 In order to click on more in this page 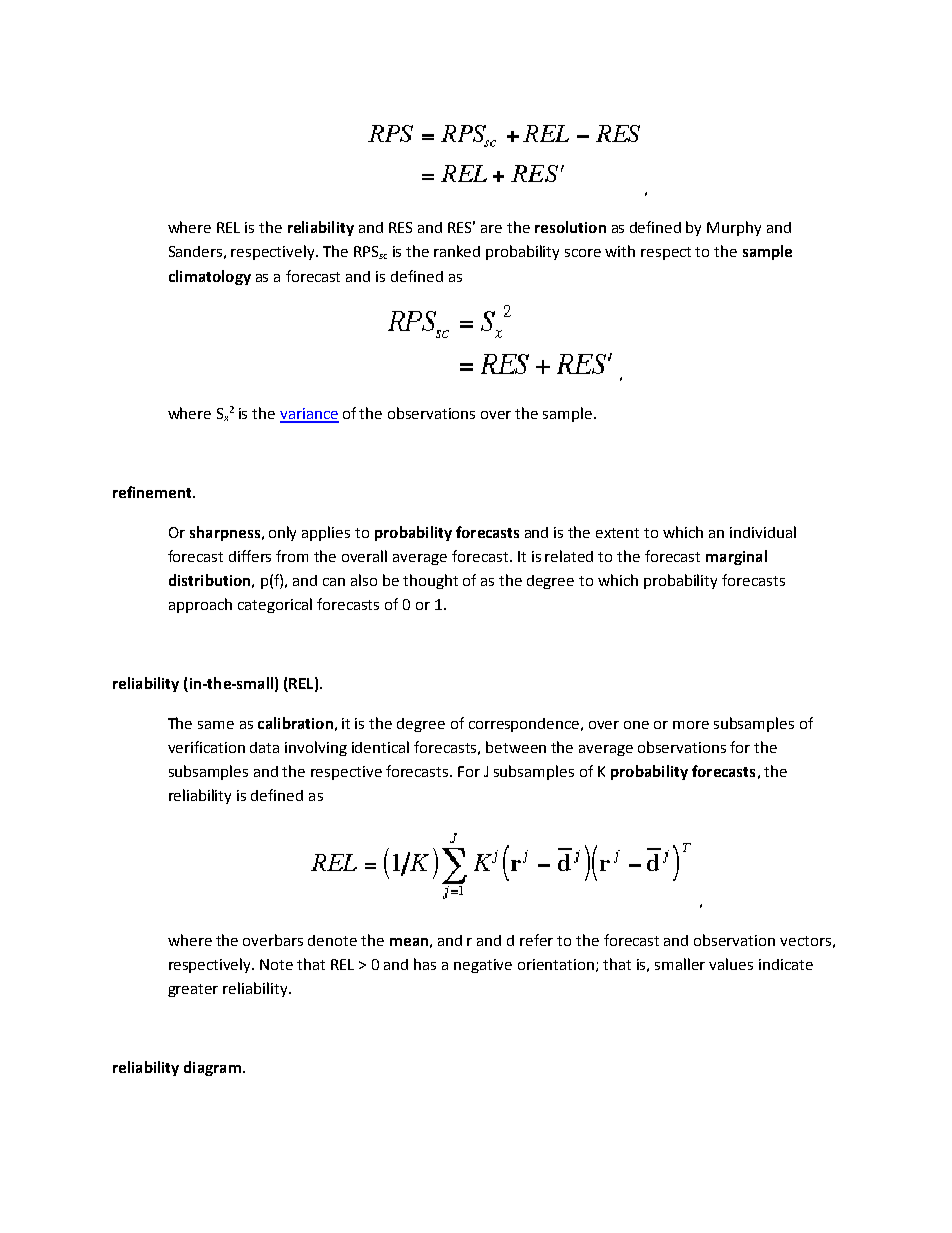, I will do `click(691, 725)`.
